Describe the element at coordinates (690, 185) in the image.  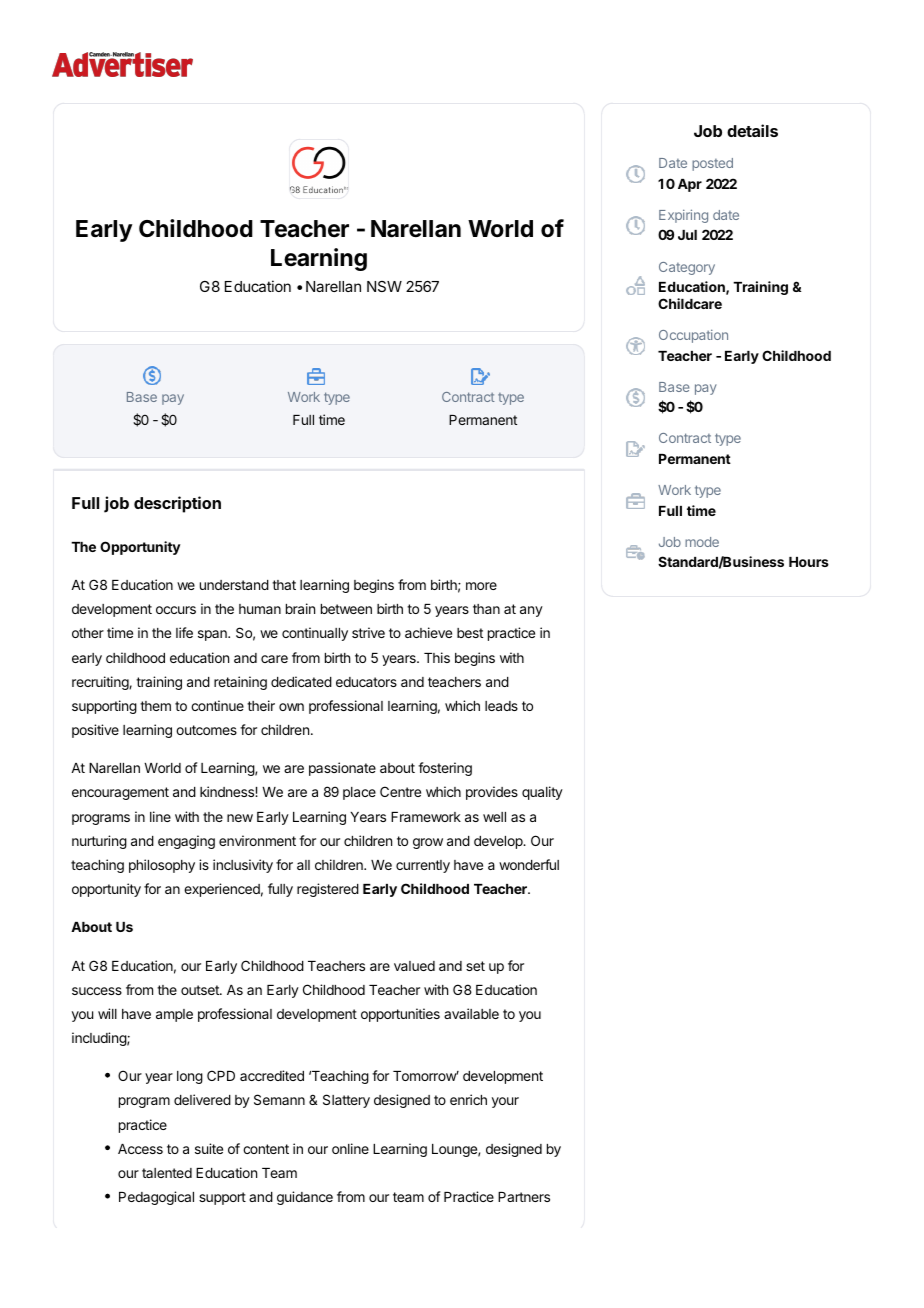
I see `Apr` at that location.
